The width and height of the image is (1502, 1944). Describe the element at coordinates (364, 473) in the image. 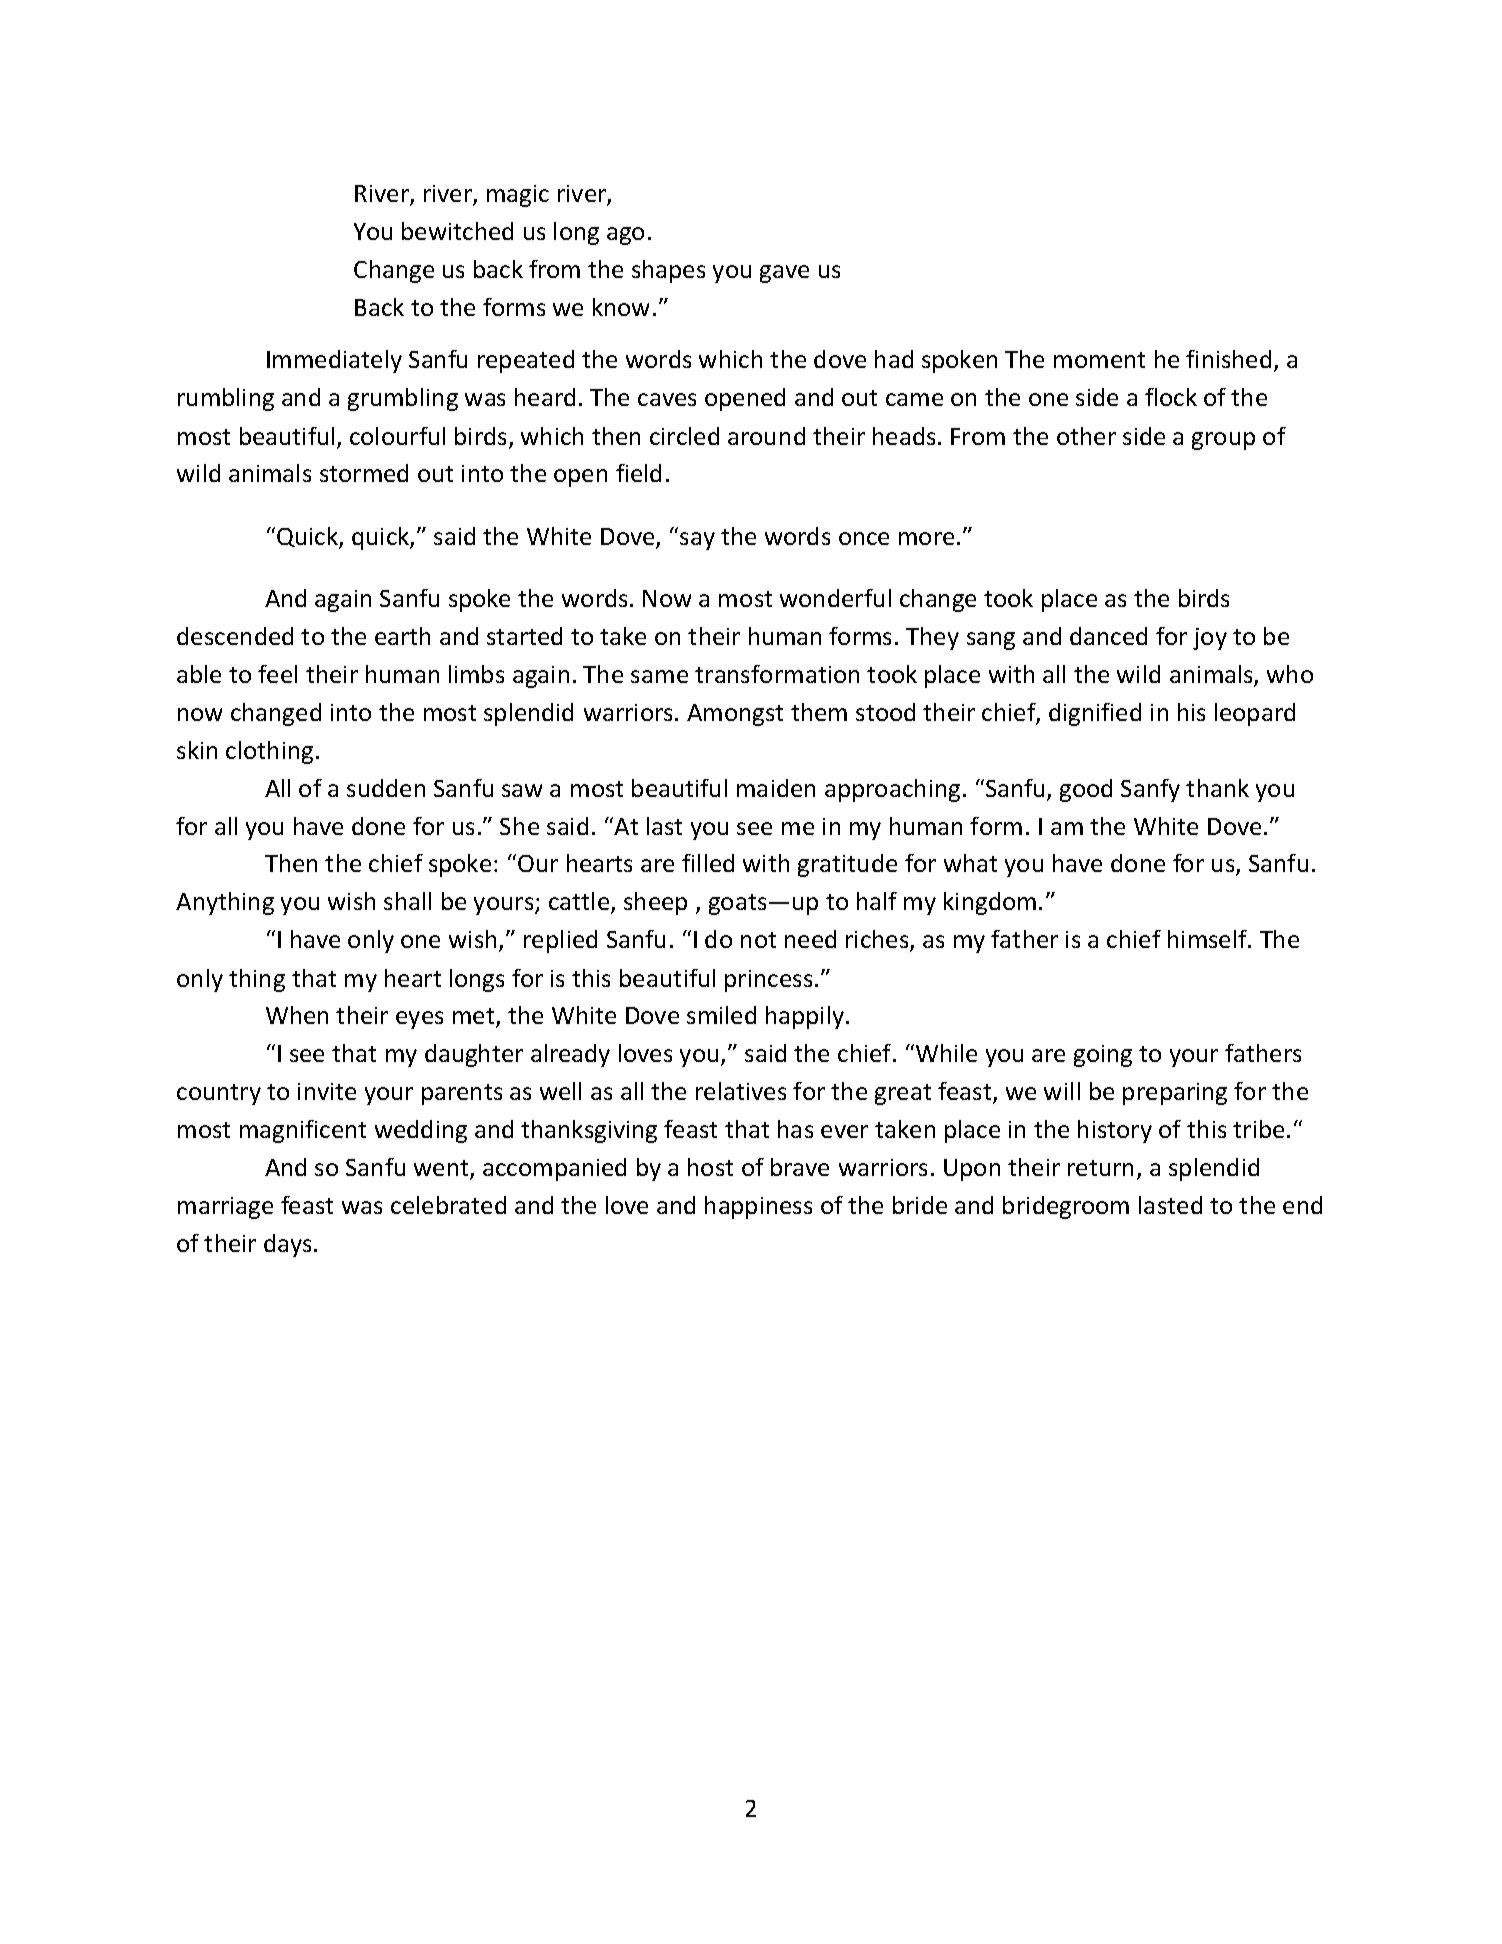

I see `stormed` at that location.
